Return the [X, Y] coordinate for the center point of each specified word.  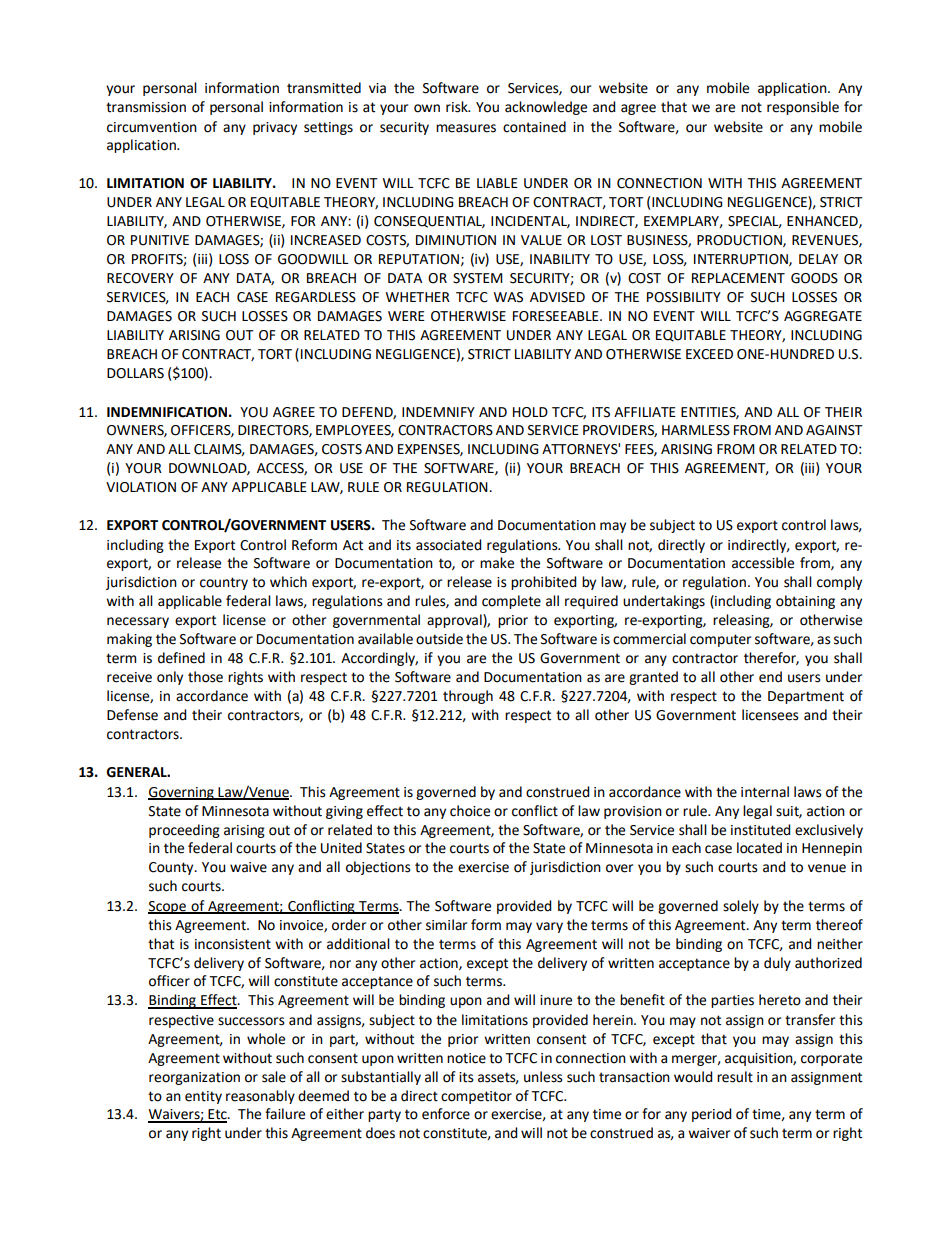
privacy [275, 128]
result [735, 1077]
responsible [803, 108]
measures [466, 128]
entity [203, 1097]
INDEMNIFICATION [167, 412]
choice [470, 811]
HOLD [530, 412]
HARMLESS [696, 430]
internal [765, 792]
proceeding [184, 831]
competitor [476, 1097]
